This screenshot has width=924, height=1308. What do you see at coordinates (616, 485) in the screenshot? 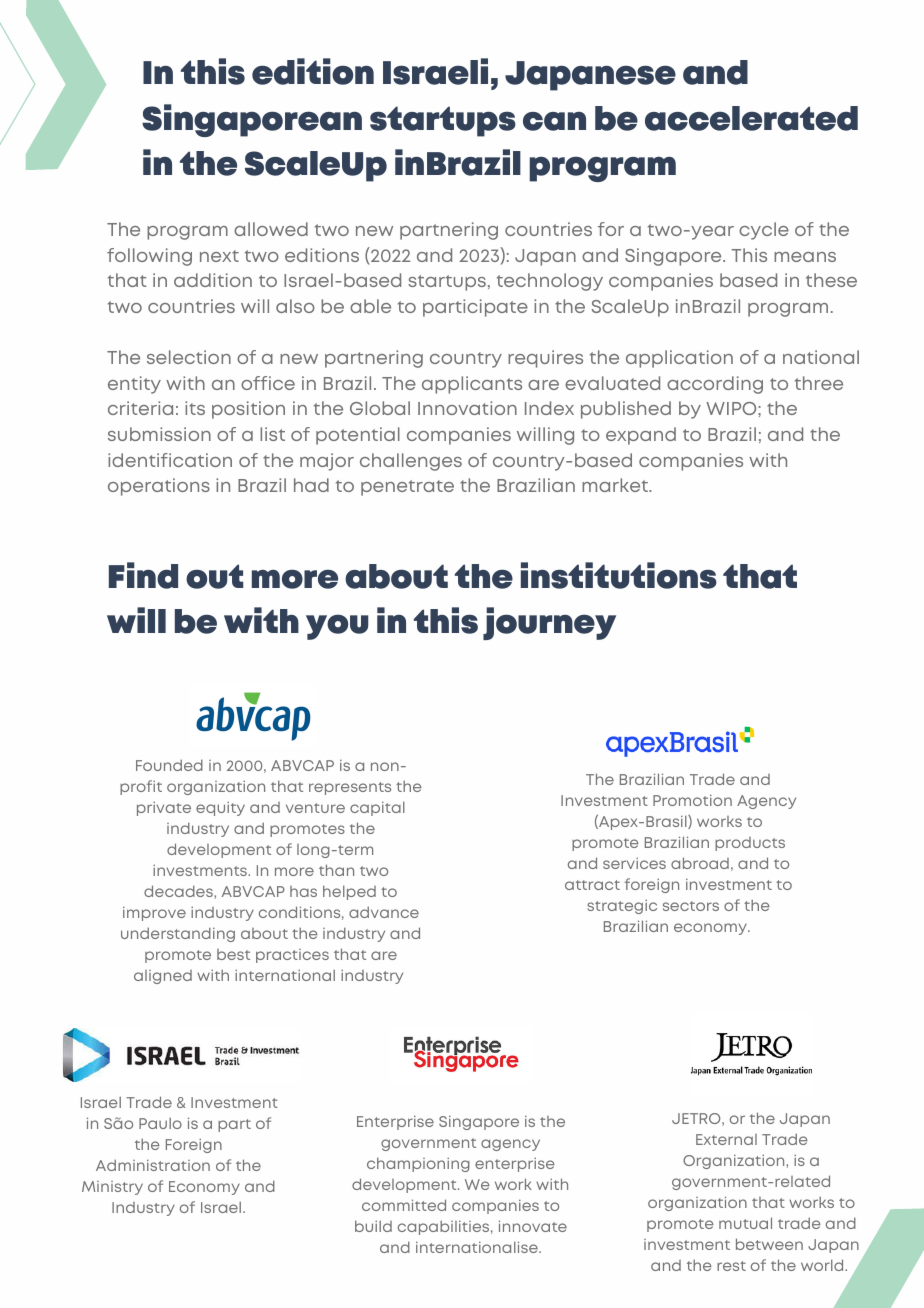
I see `market` at bounding box center [616, 485].
